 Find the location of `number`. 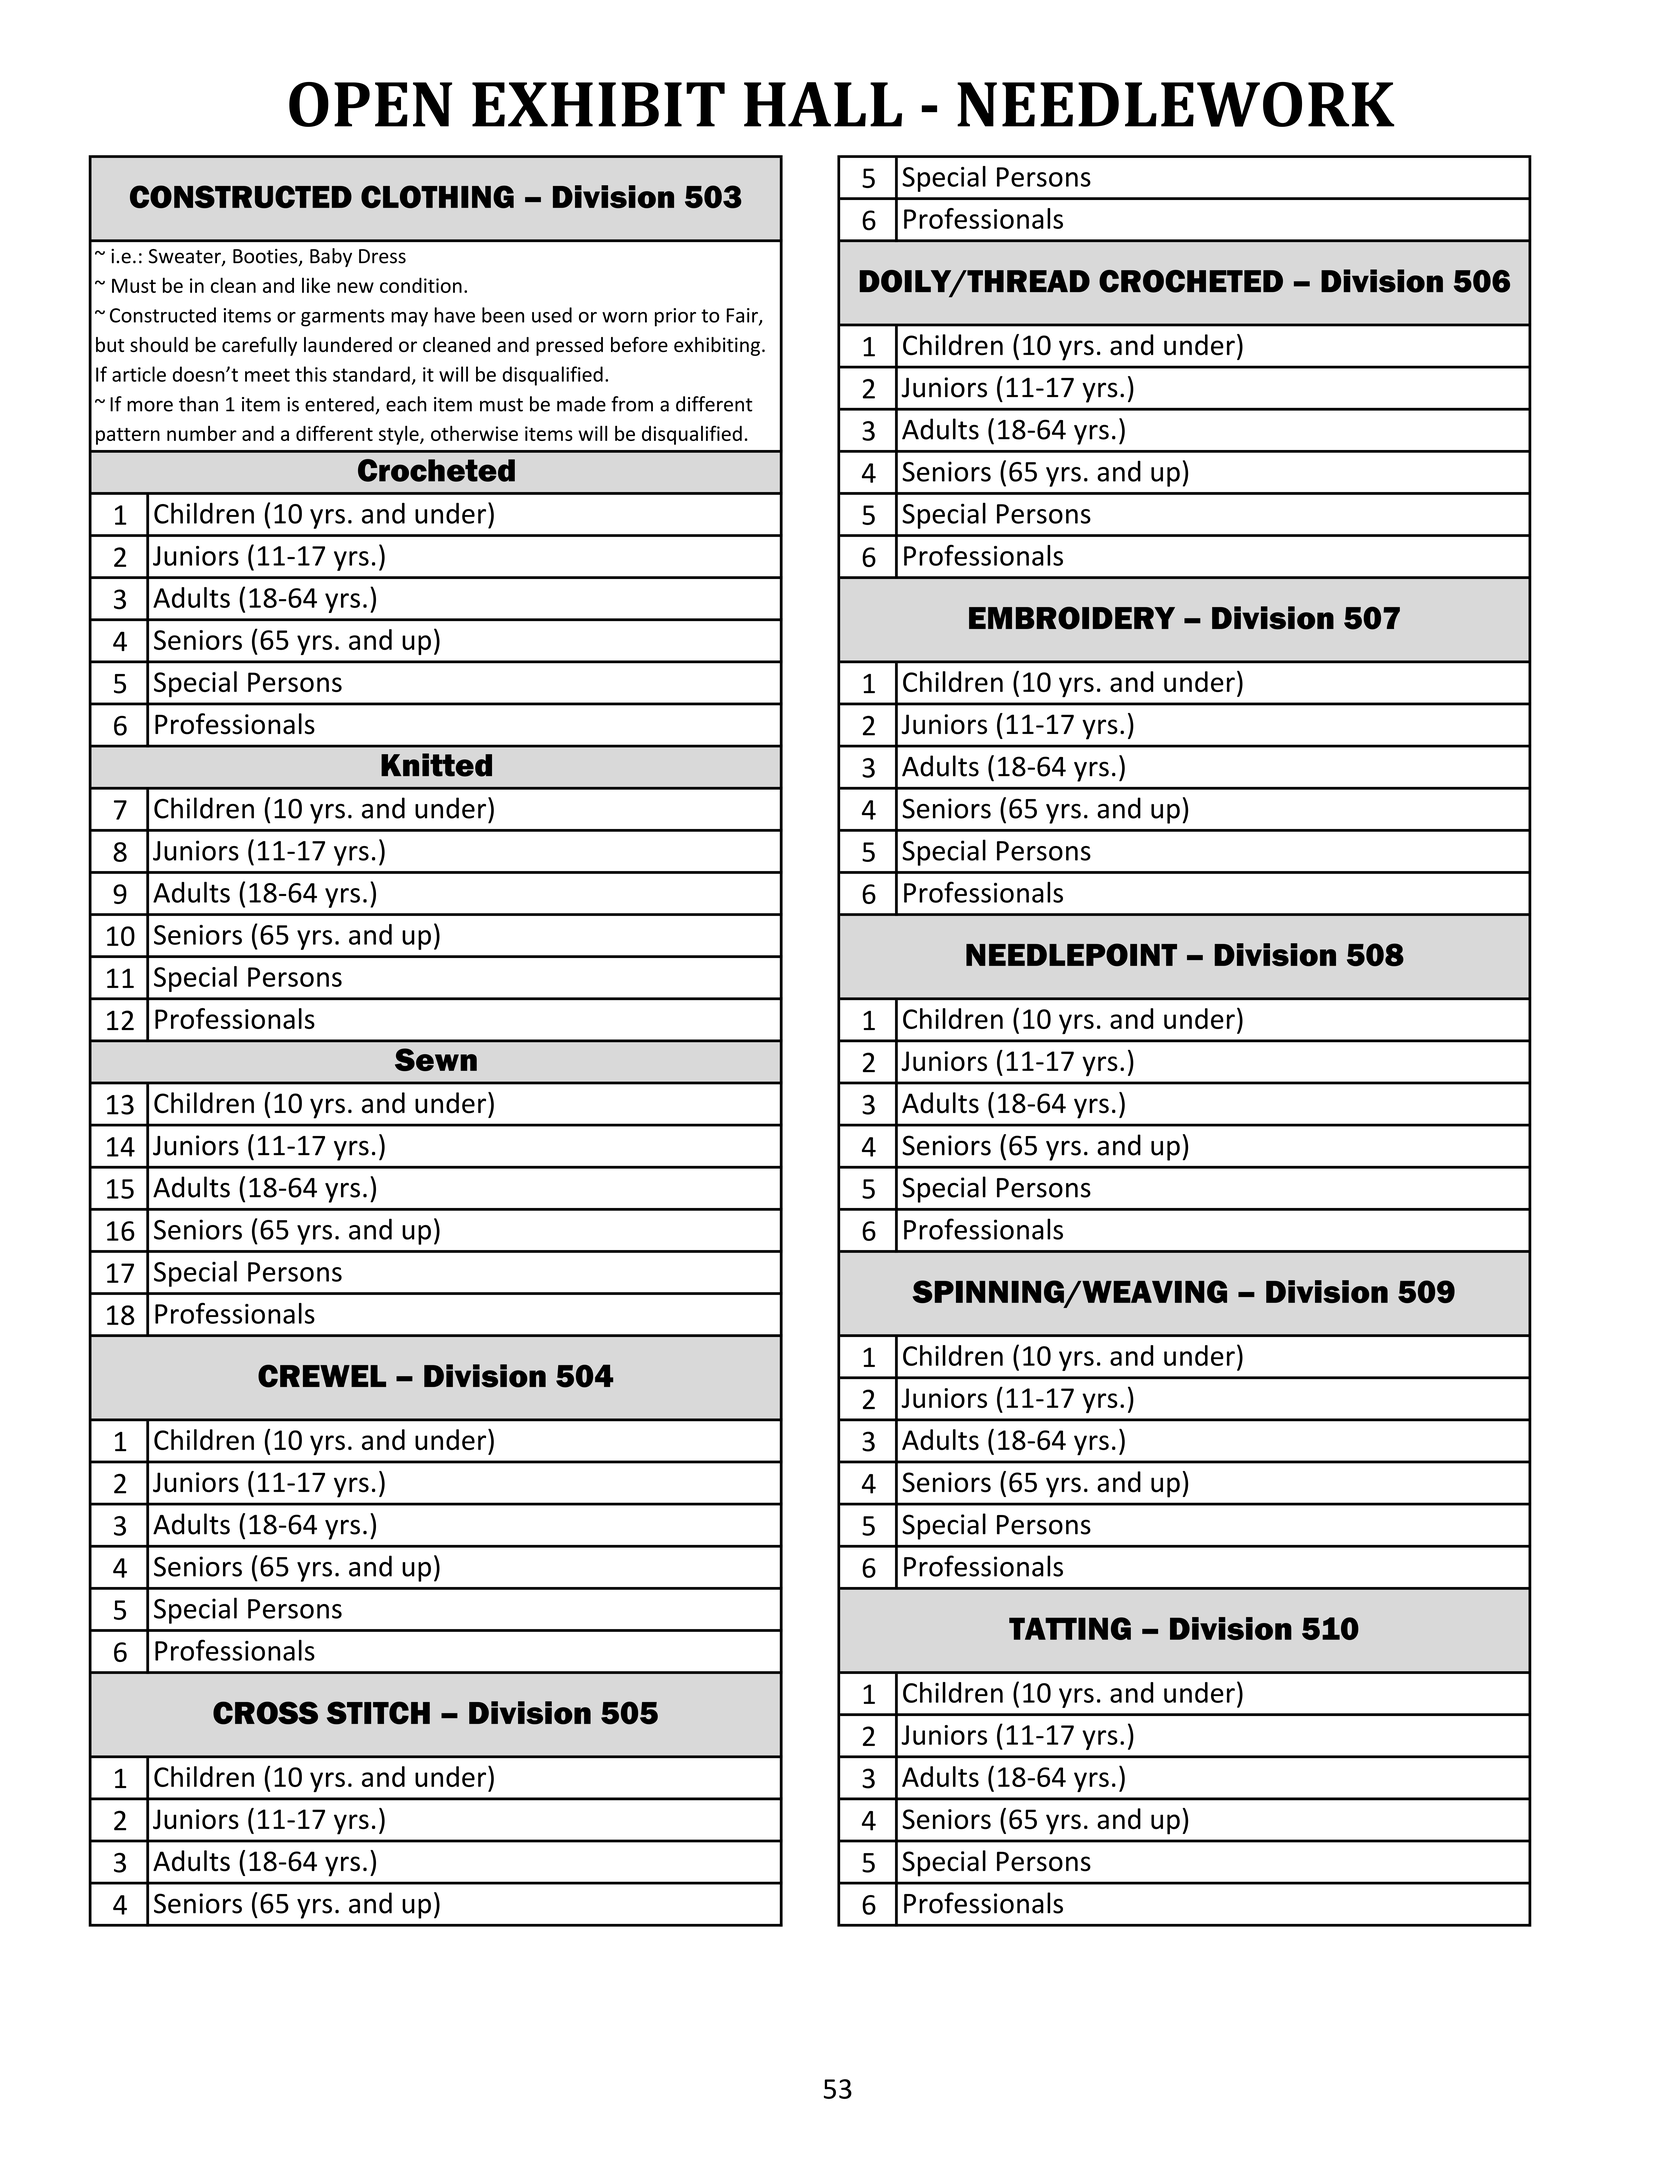

number is located at coordinates (202, 433).
